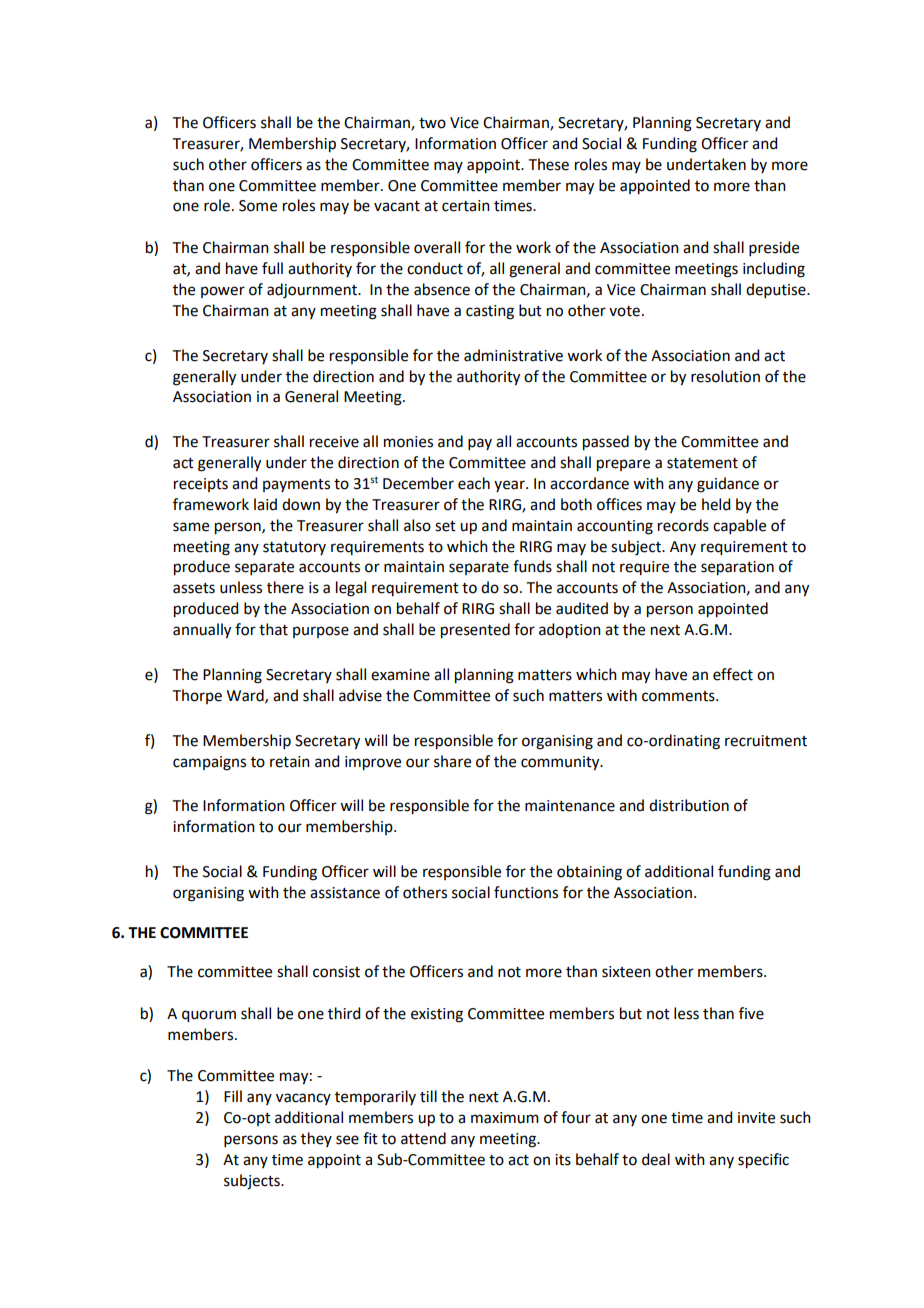  Describe the element at coordinates (466, 206) in the image. I see `certain` at that location.
